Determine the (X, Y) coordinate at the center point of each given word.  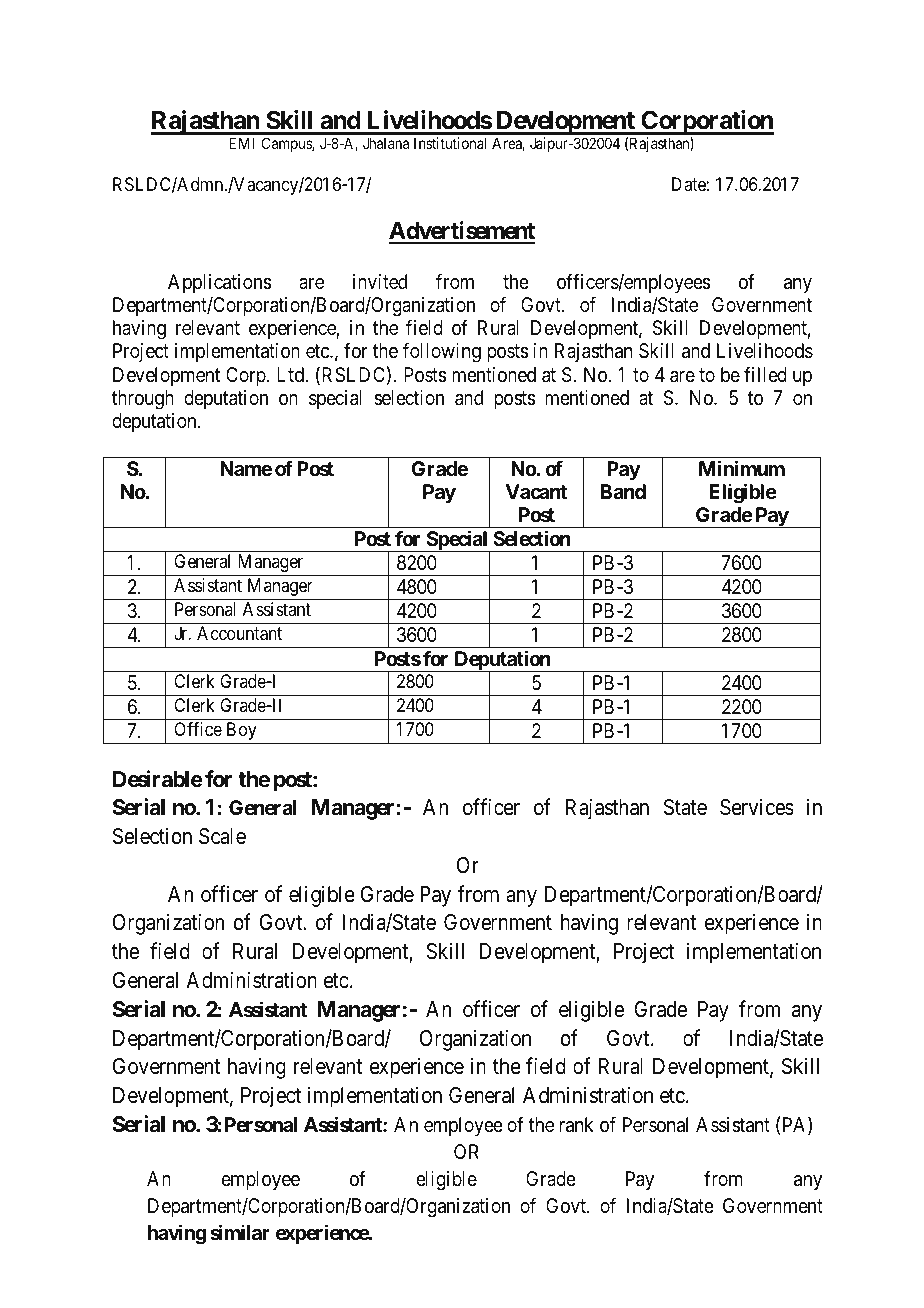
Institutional (450, 143)
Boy (242, 731)
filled (765, 374)
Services (757, 807)
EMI (242, 143)
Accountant (239, 633)
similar (240, 1232)
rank (577, 1125)
